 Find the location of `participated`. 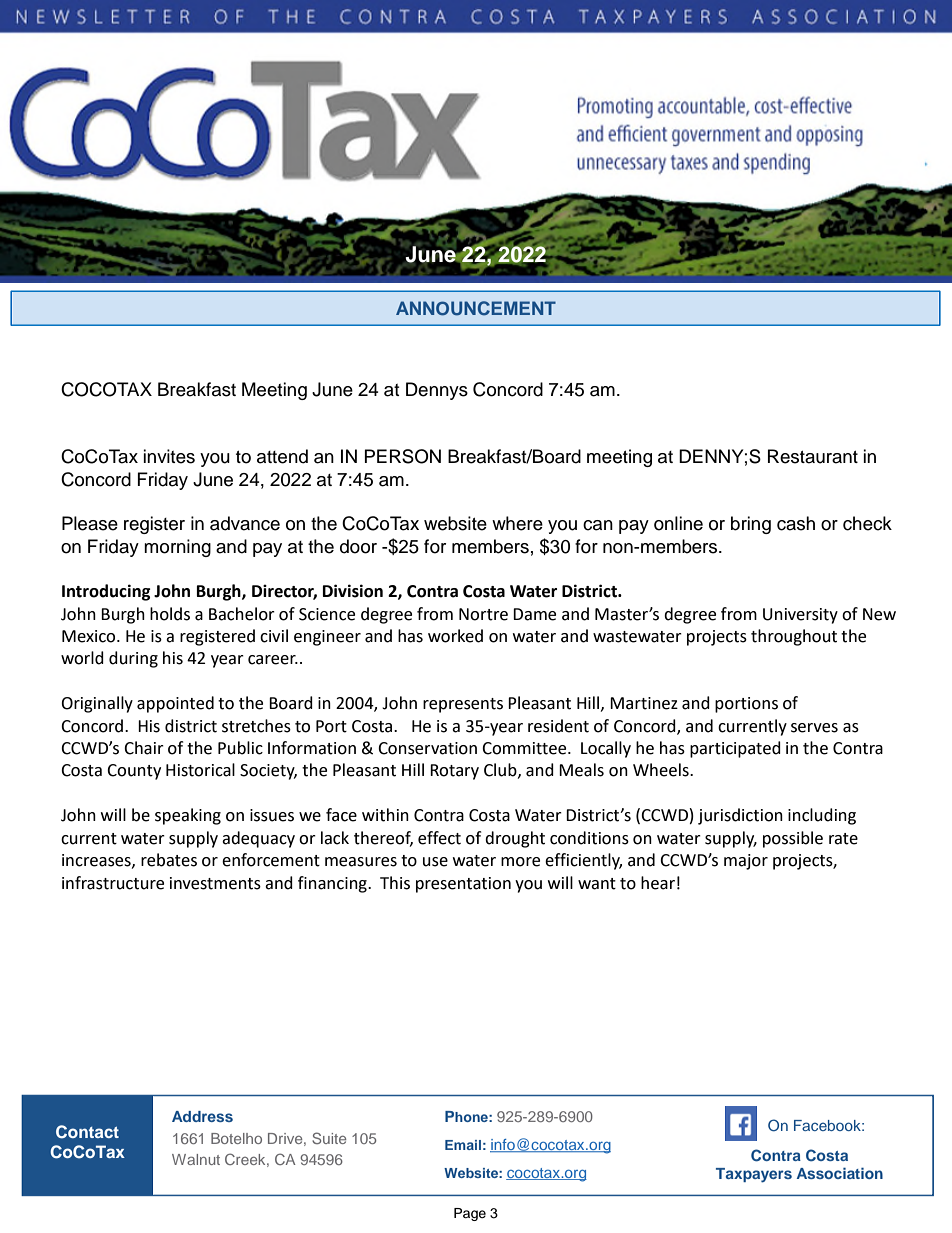

participated is located at coordinates (735, 749).
